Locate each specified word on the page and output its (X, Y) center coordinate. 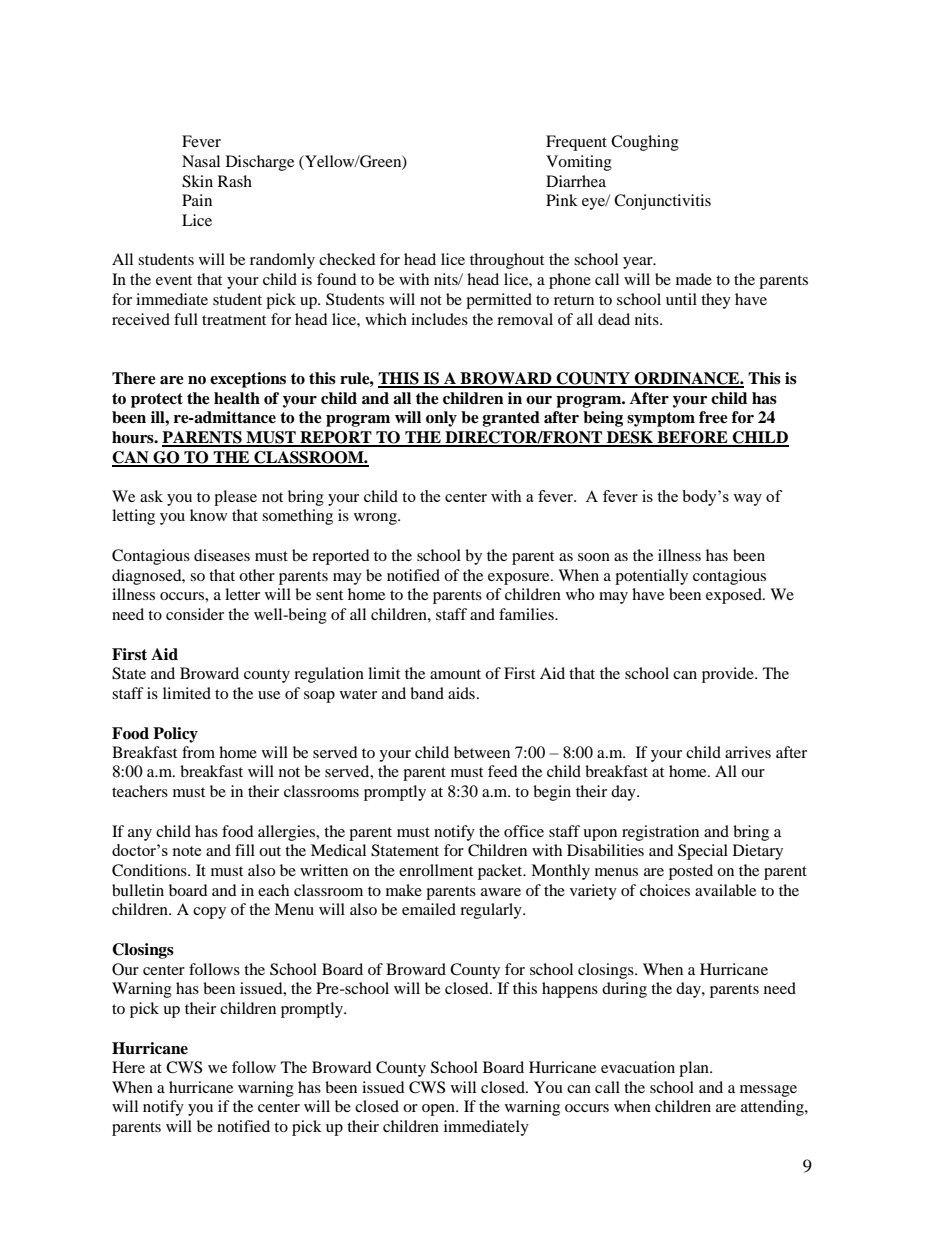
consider (195, 614)
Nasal (201, 161)
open (439, 1110)
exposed (735, 596)
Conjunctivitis (662, 202)
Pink (562, 200)
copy (209, 913)
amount (455, 674)
